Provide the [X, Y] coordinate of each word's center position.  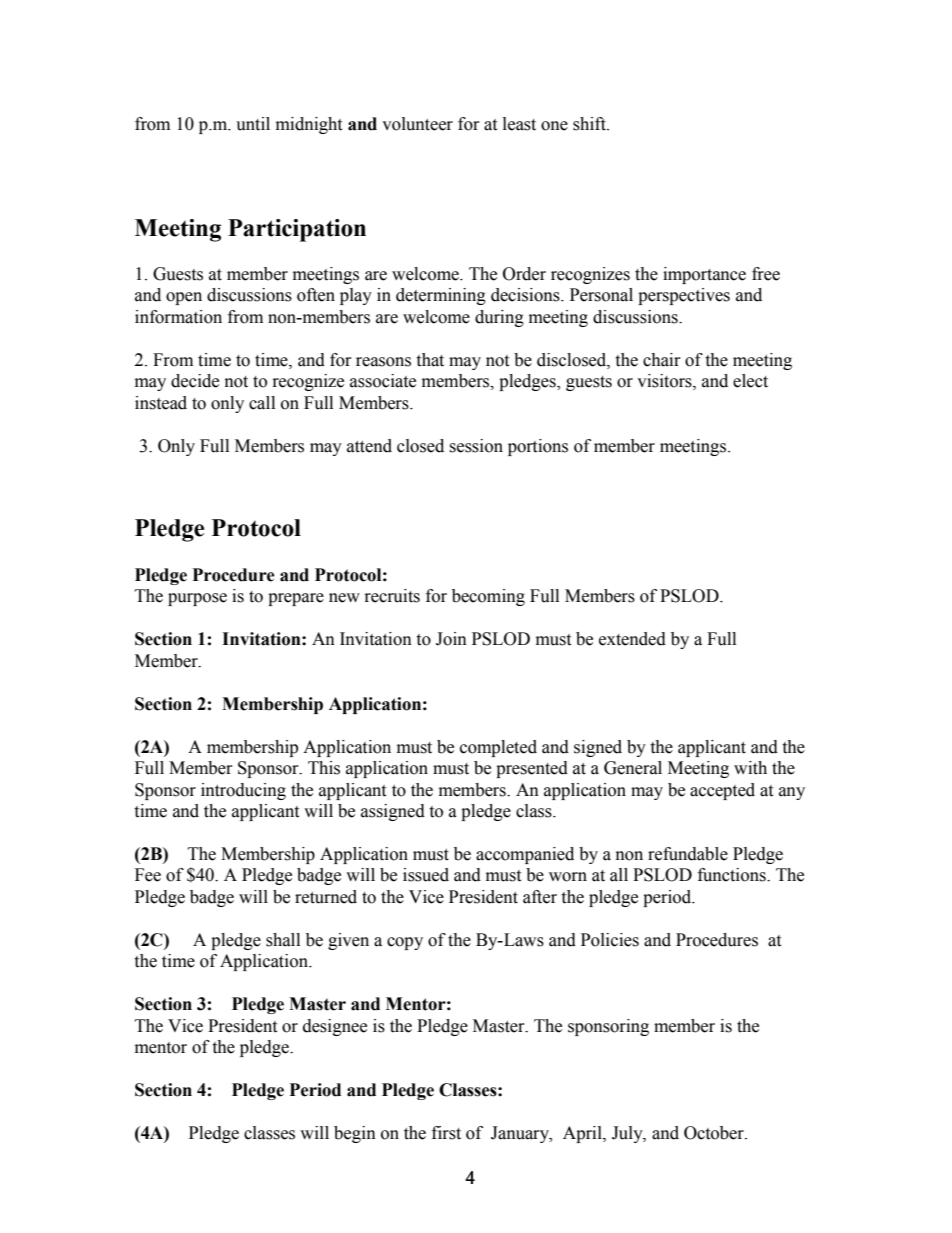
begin [355, 1134]
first [446, 1133]
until [253, 124]
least [519, 124]
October [715, 1133]
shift [590, 124]
